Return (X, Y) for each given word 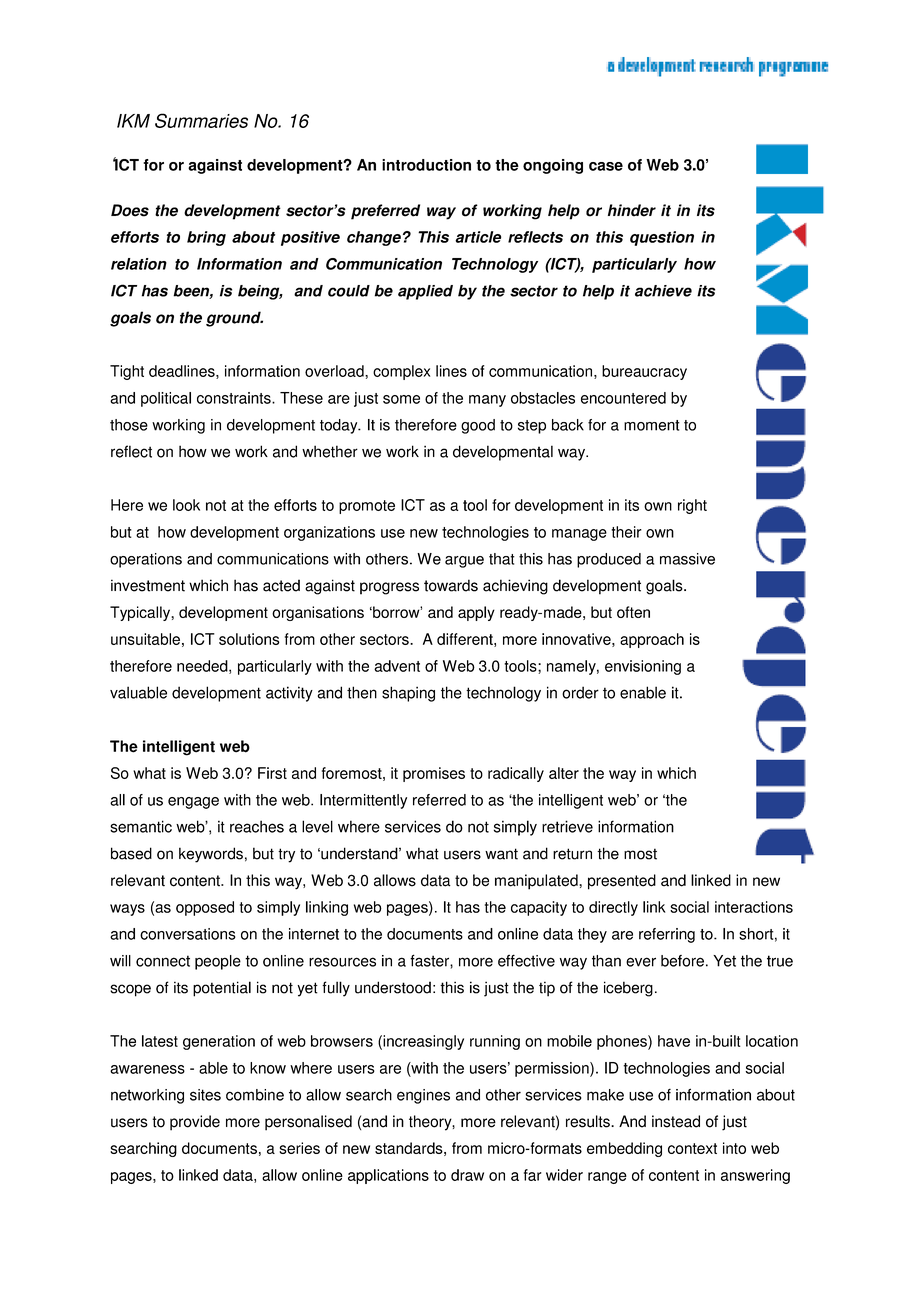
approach (652, 640)
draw (467, 1175)
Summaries (201, 120)
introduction (426, 165)
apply (476, 613)
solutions (249, 639)
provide (195, 1123)
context (692, 1148)
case (606, 166)
